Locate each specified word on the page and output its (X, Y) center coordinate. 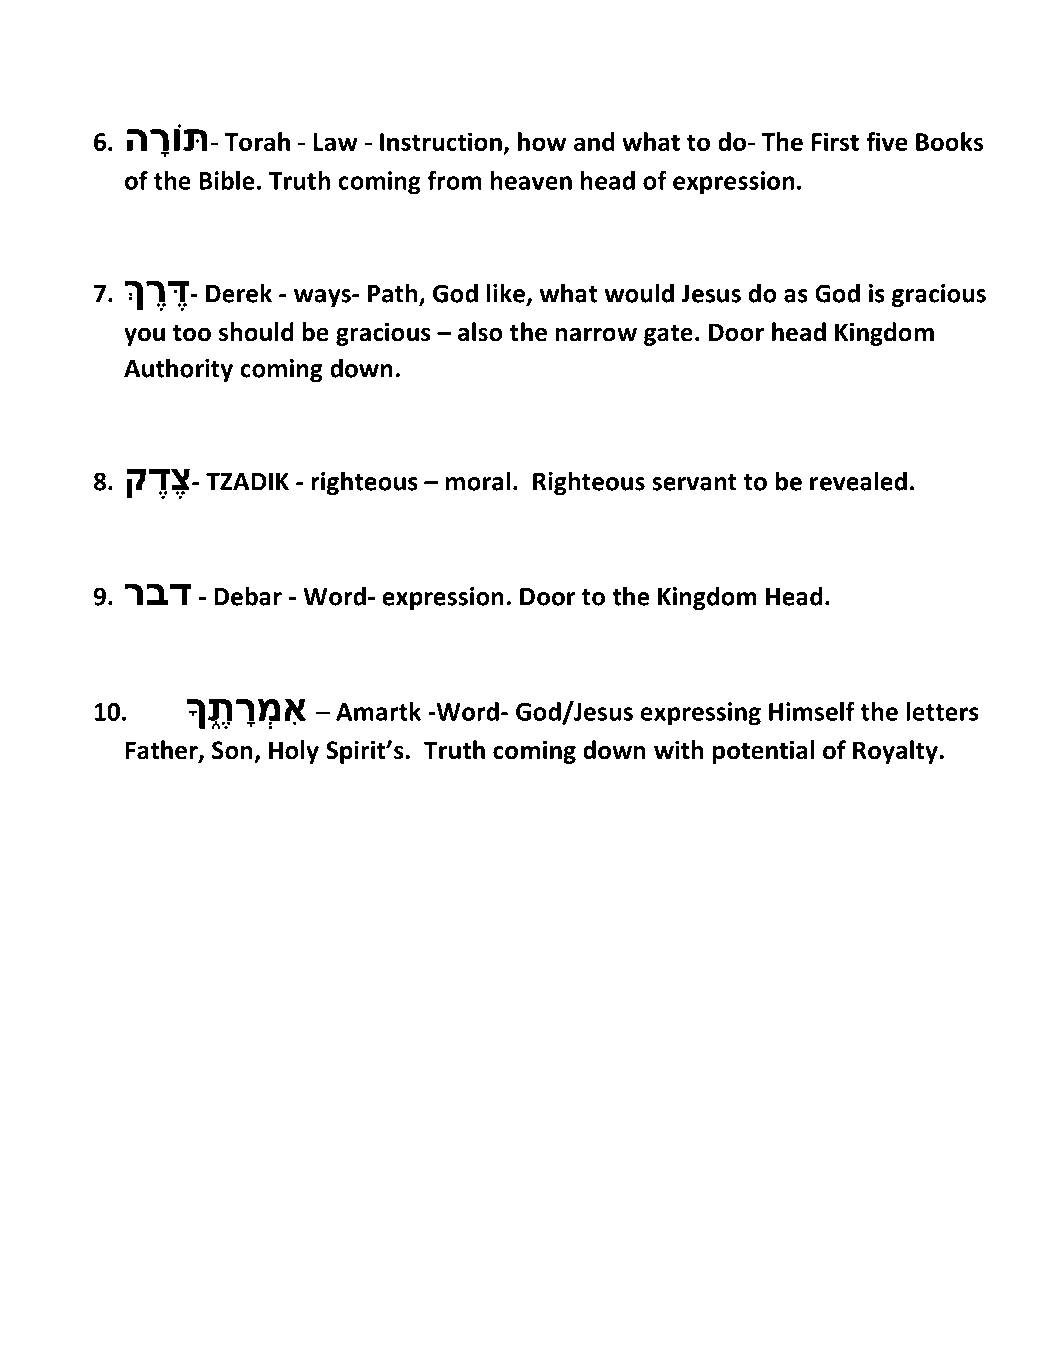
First (835, 141)
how (542, 141)
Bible (227, 180)
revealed (858, 481)
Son (232, 750)
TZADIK (247, 482)
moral (478, 481)
